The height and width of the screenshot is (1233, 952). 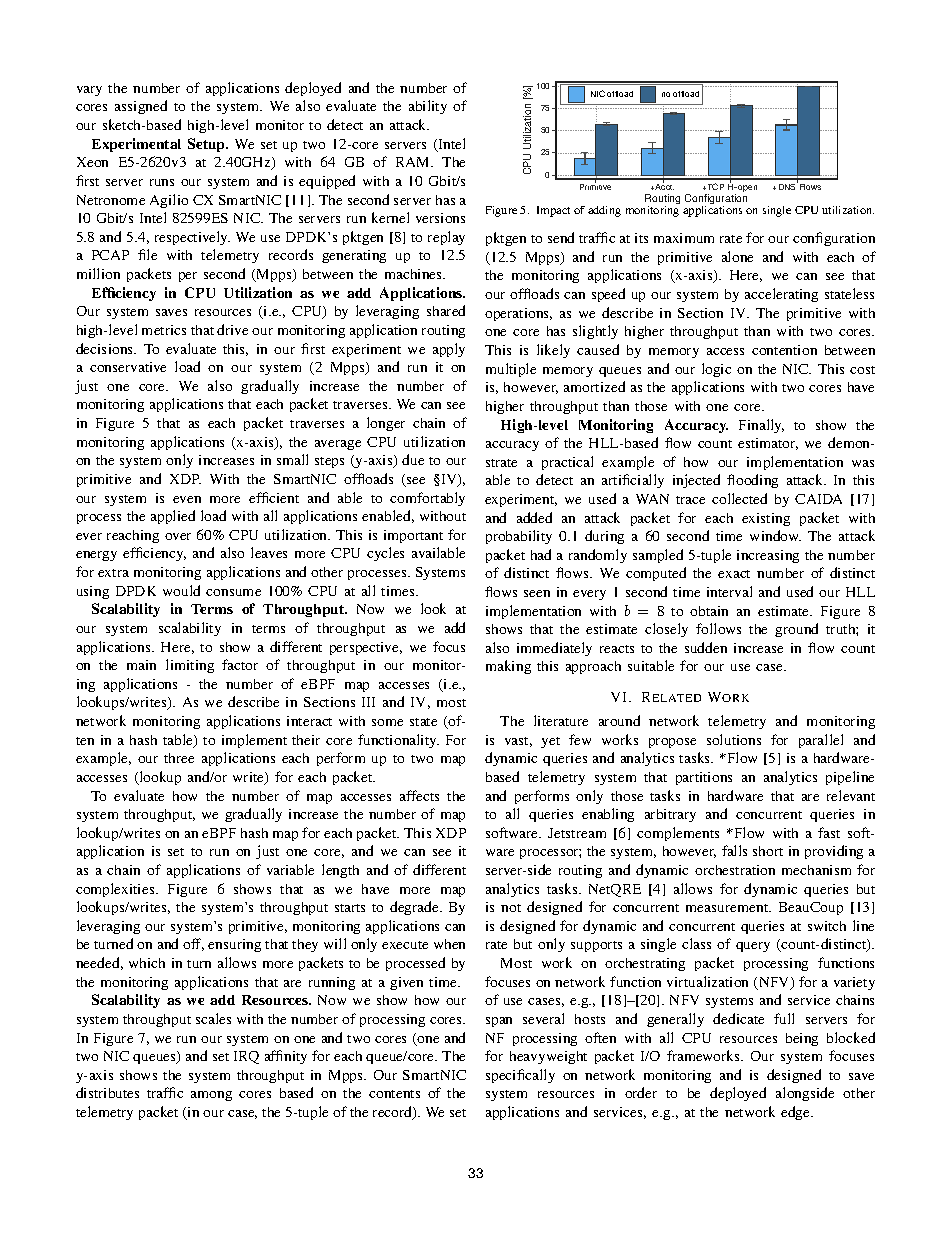 I want to click on contention, so click(x=784, y=350).
